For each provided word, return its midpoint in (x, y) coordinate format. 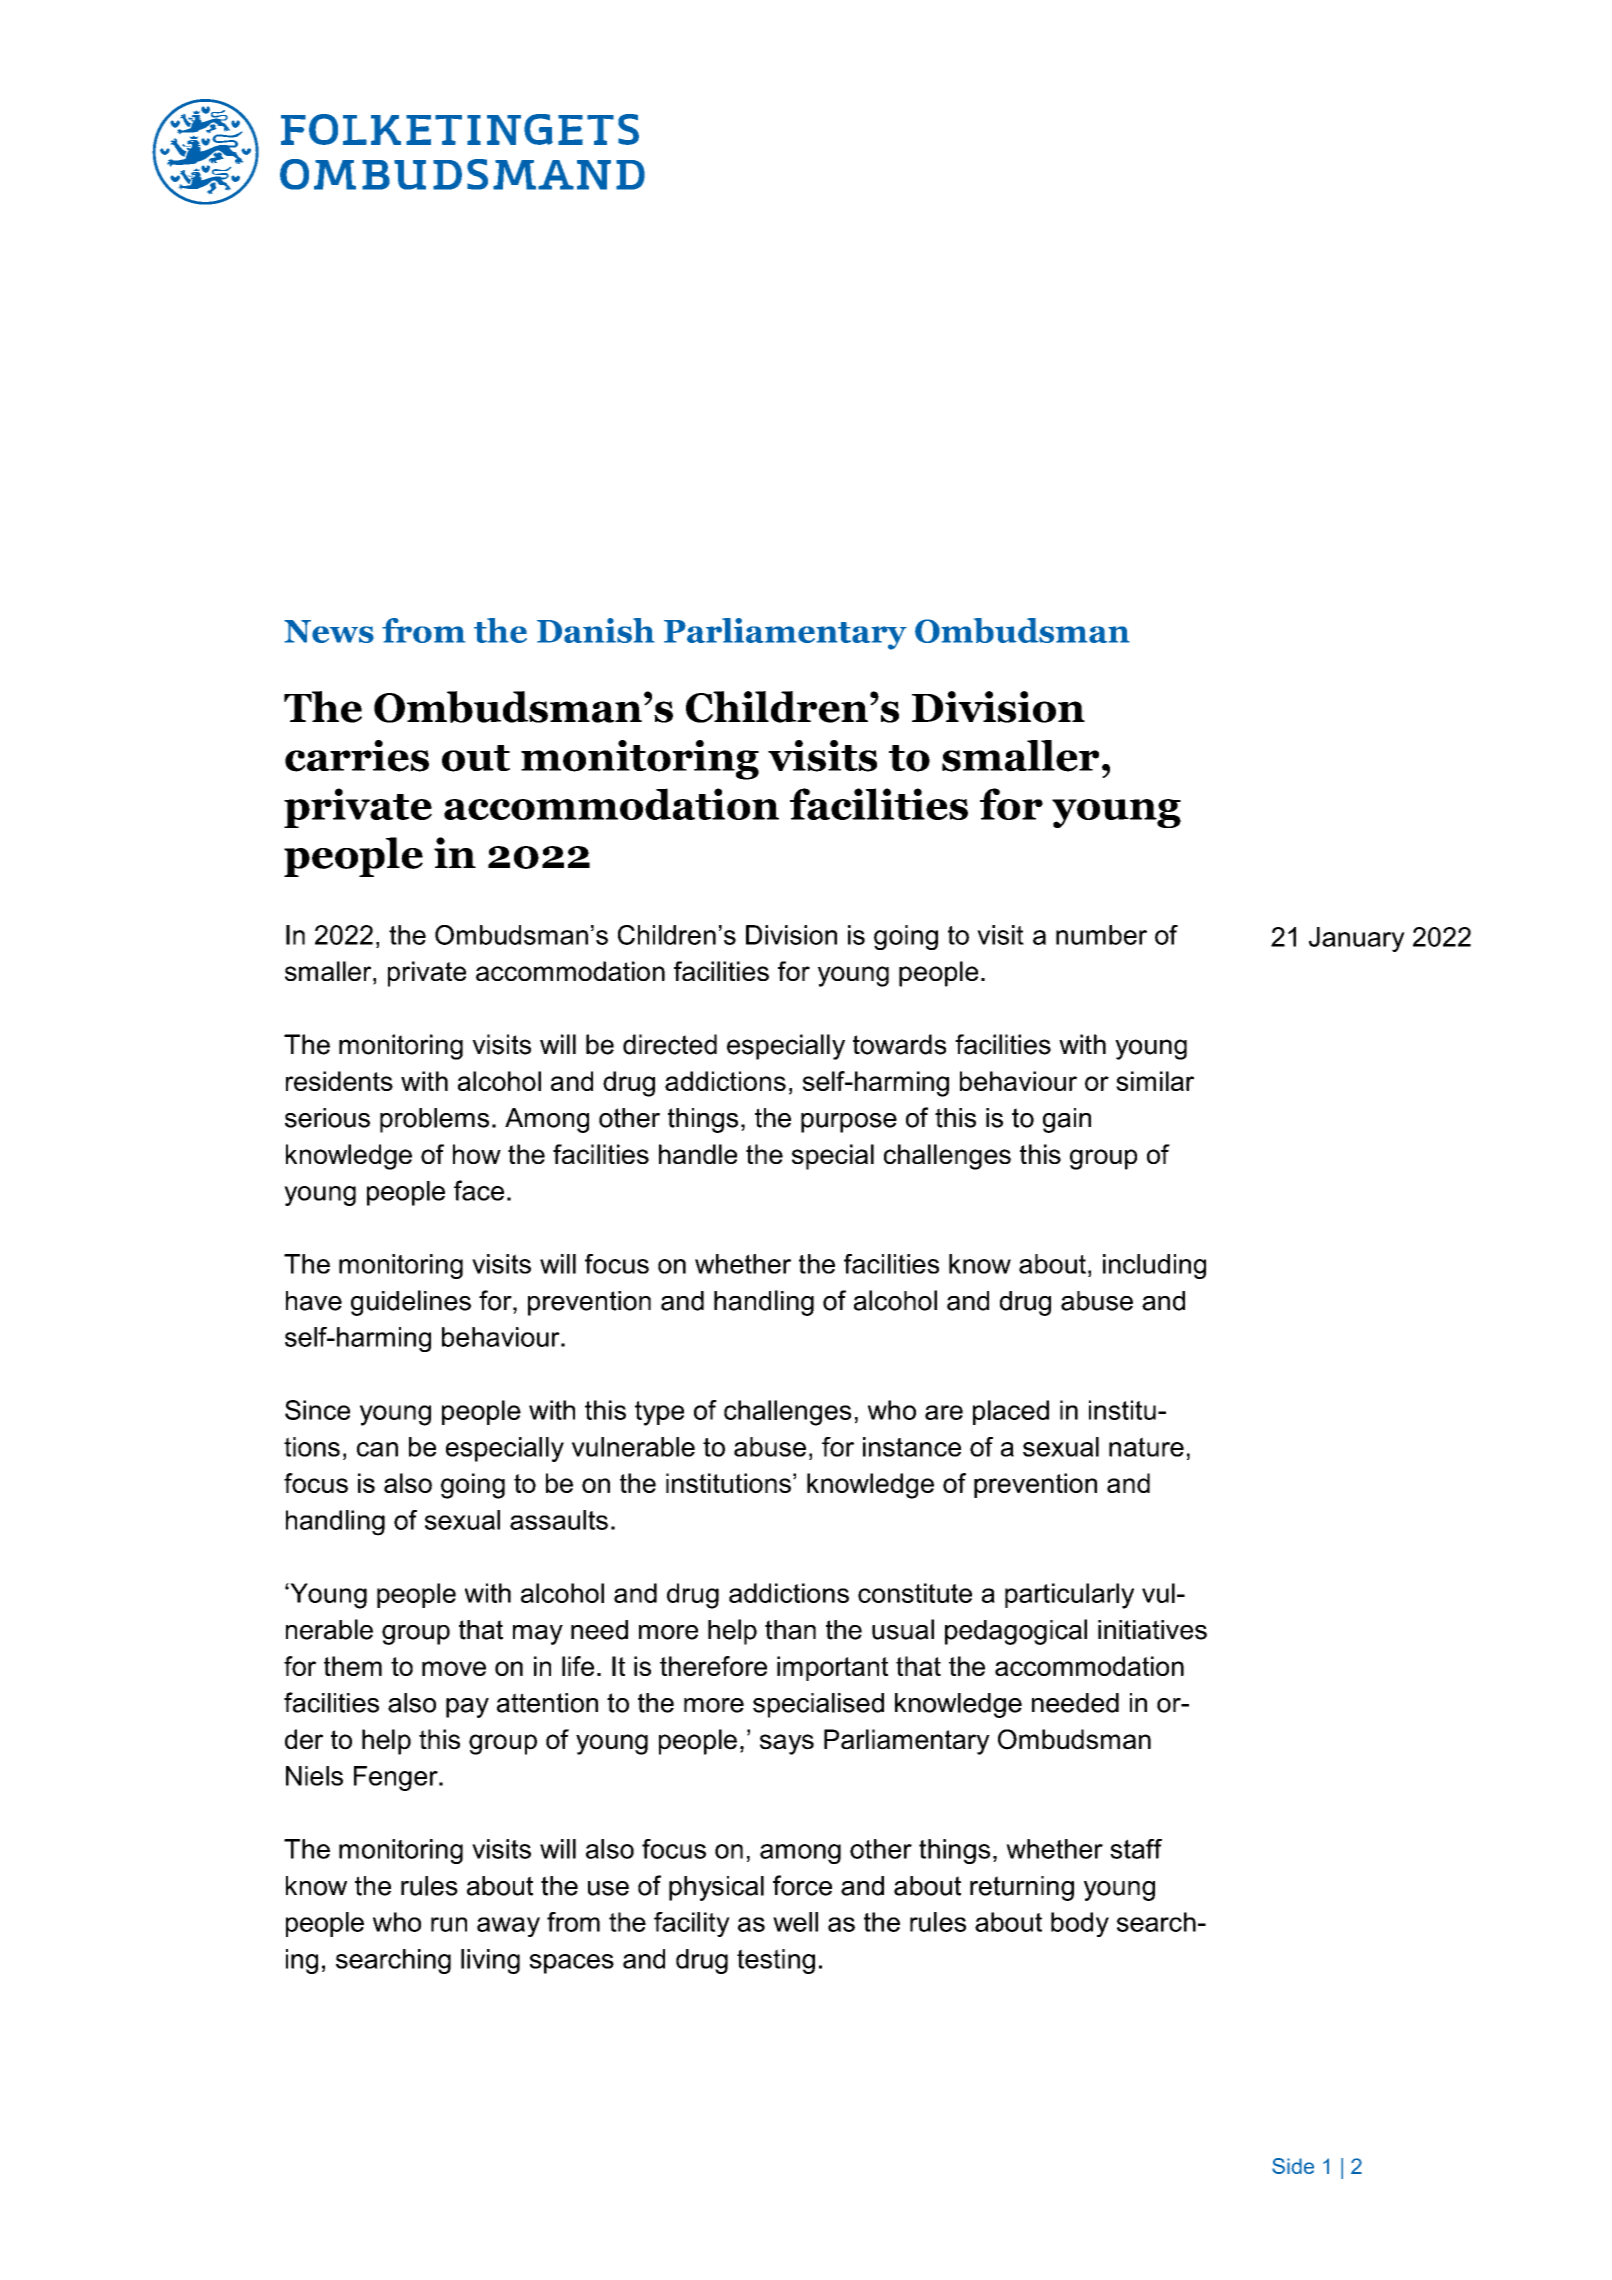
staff (1136, 1849)
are (944, 1412)
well (795, 1922)
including (1154, 1266)
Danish (595, 630)
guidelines (411, 1303)
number (1101, 935)
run (449, 1924)
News (329, 631)
